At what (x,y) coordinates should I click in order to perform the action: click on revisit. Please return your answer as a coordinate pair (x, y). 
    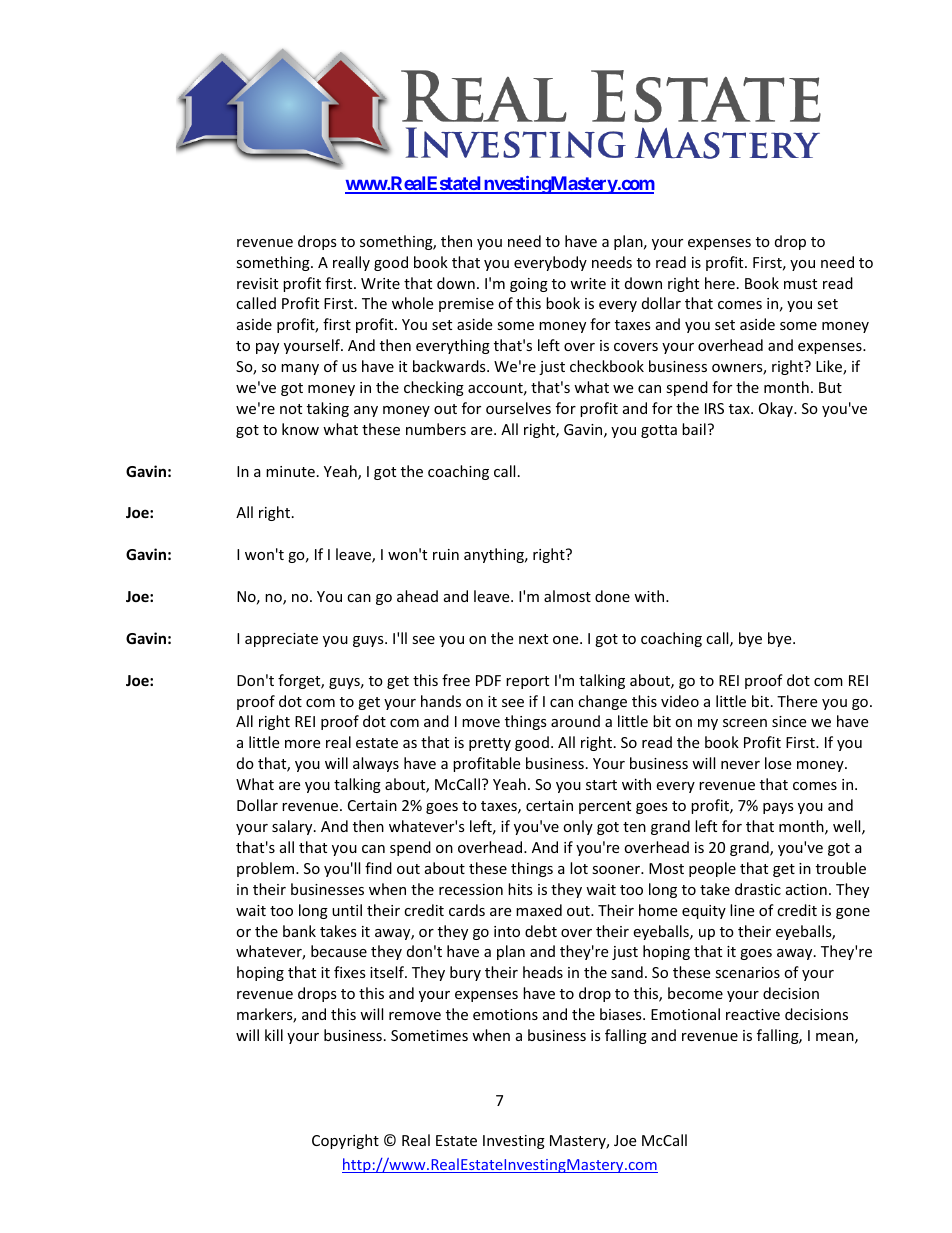
    Looking at the image, I should click on (257, 283).
